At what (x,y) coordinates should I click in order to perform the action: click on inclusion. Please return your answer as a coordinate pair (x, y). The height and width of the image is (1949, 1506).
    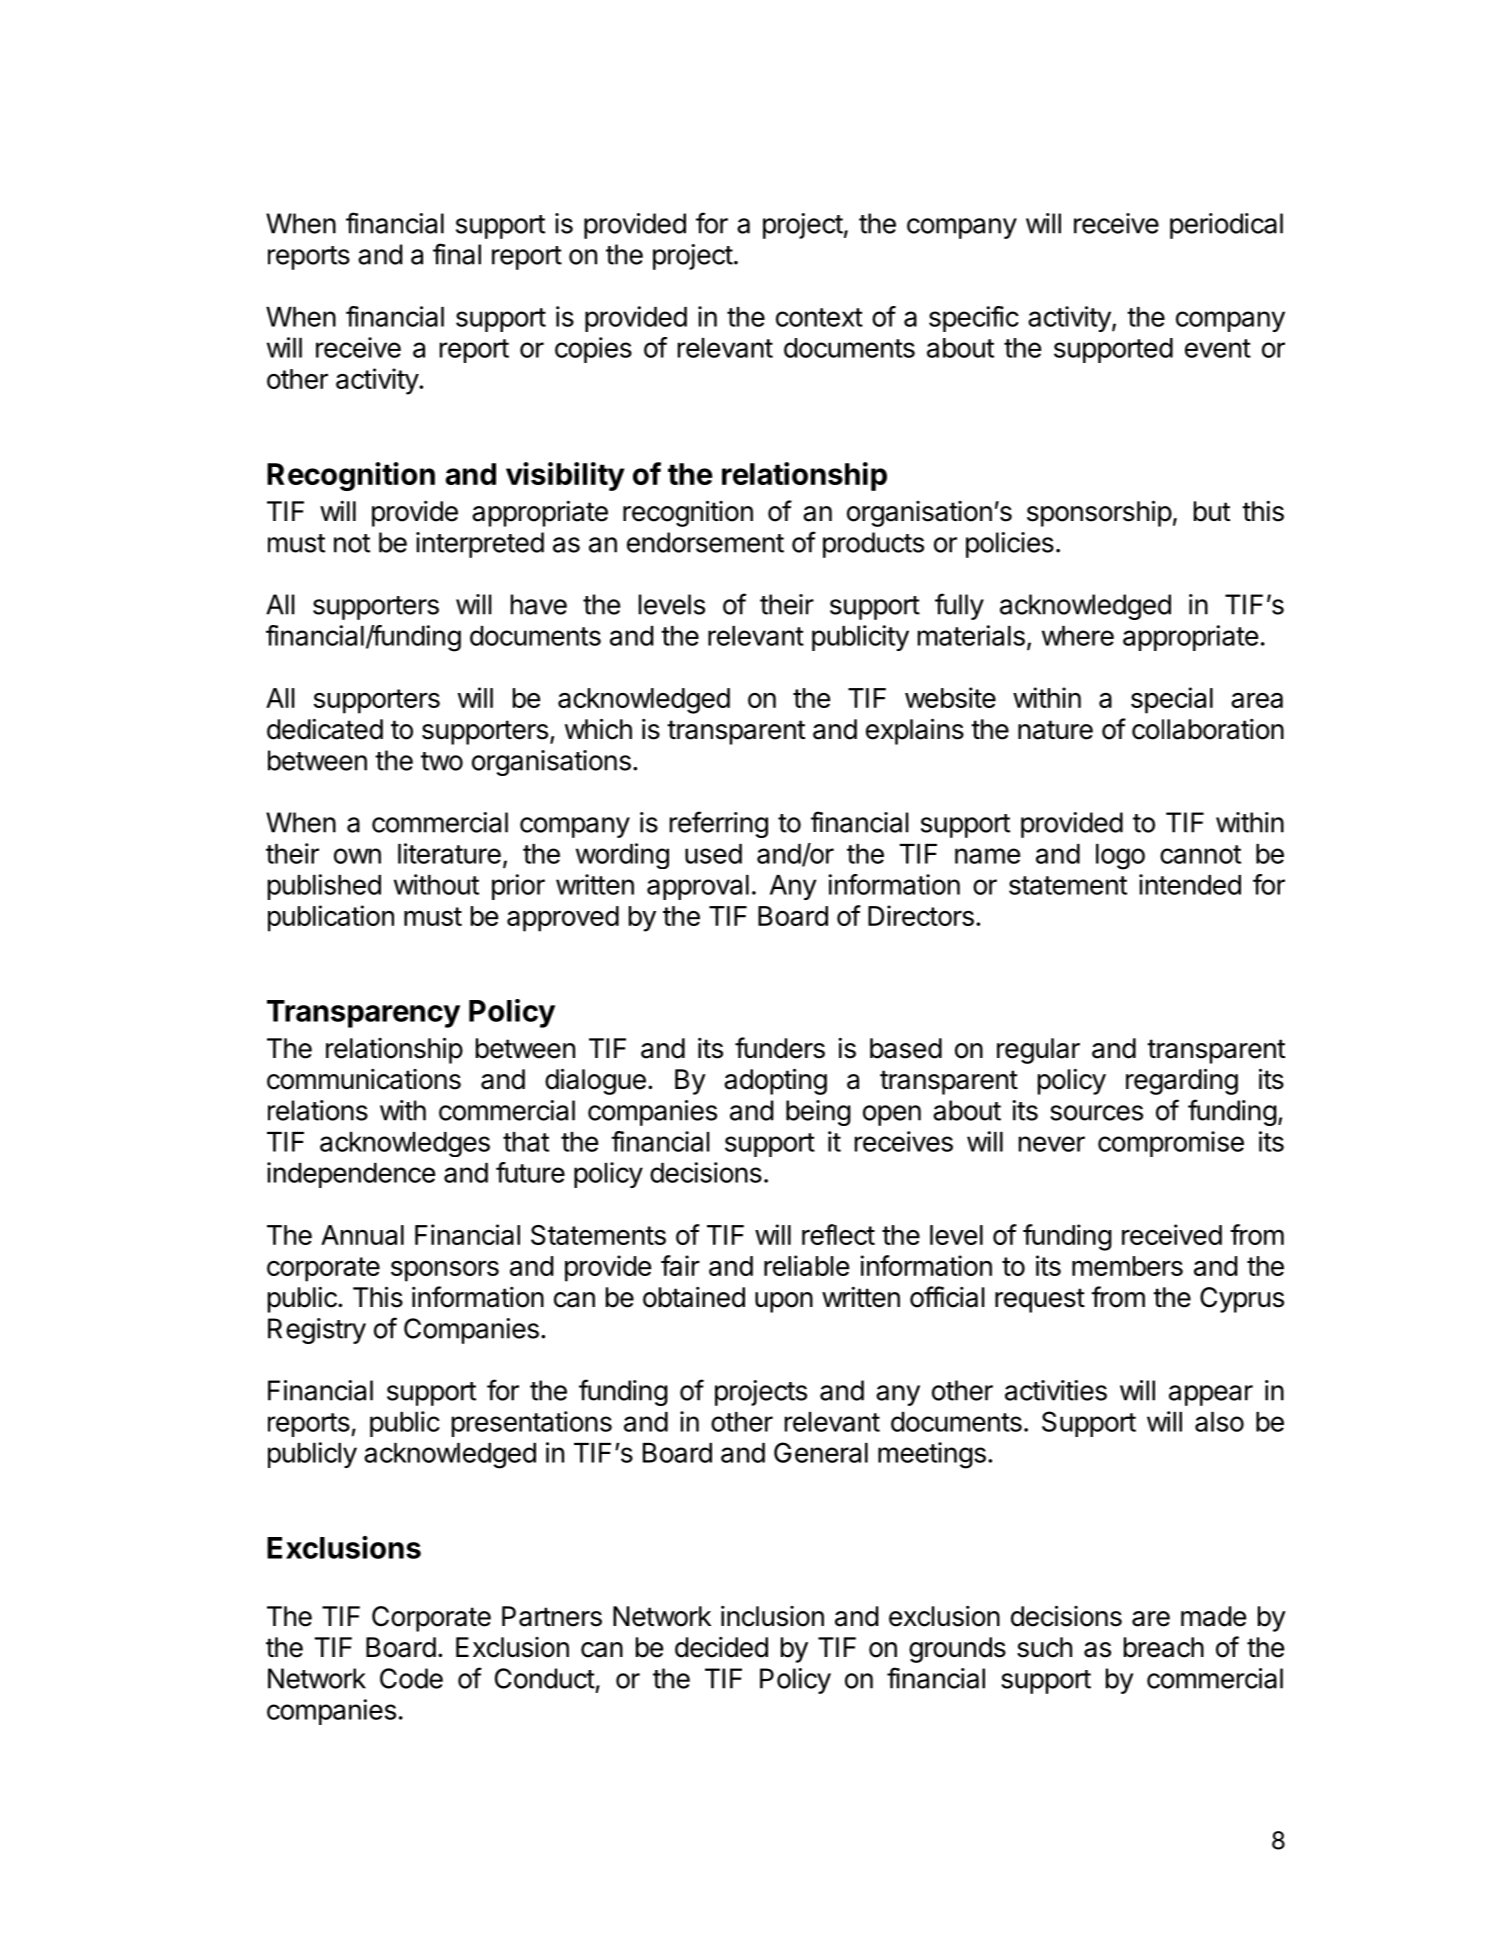
    Looking at the image, I should click on (772, 1616).
